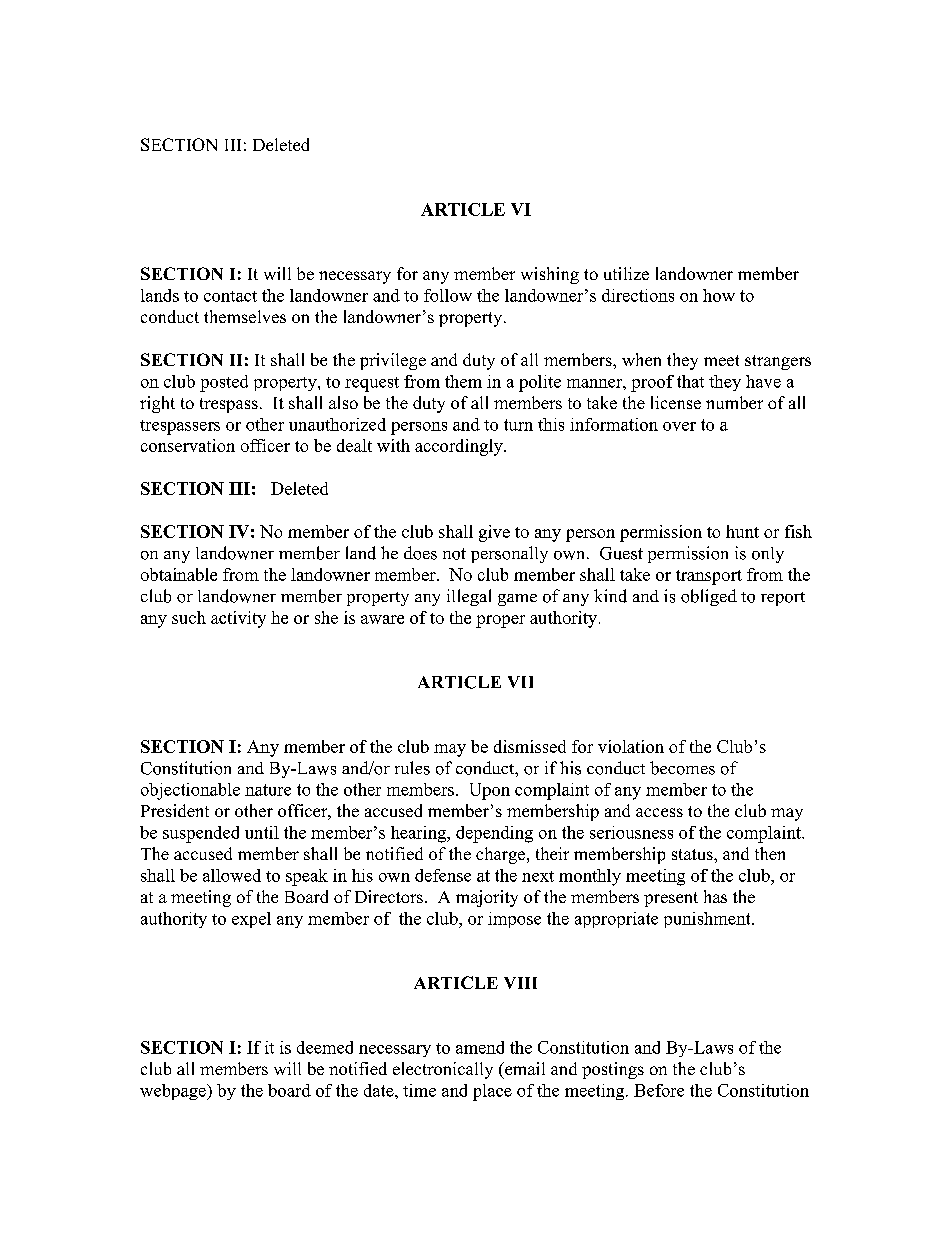 The width and height of the page is (952, 1233). Describe the element at coordinates (494, 533) in the page. I see `give` at that location.
